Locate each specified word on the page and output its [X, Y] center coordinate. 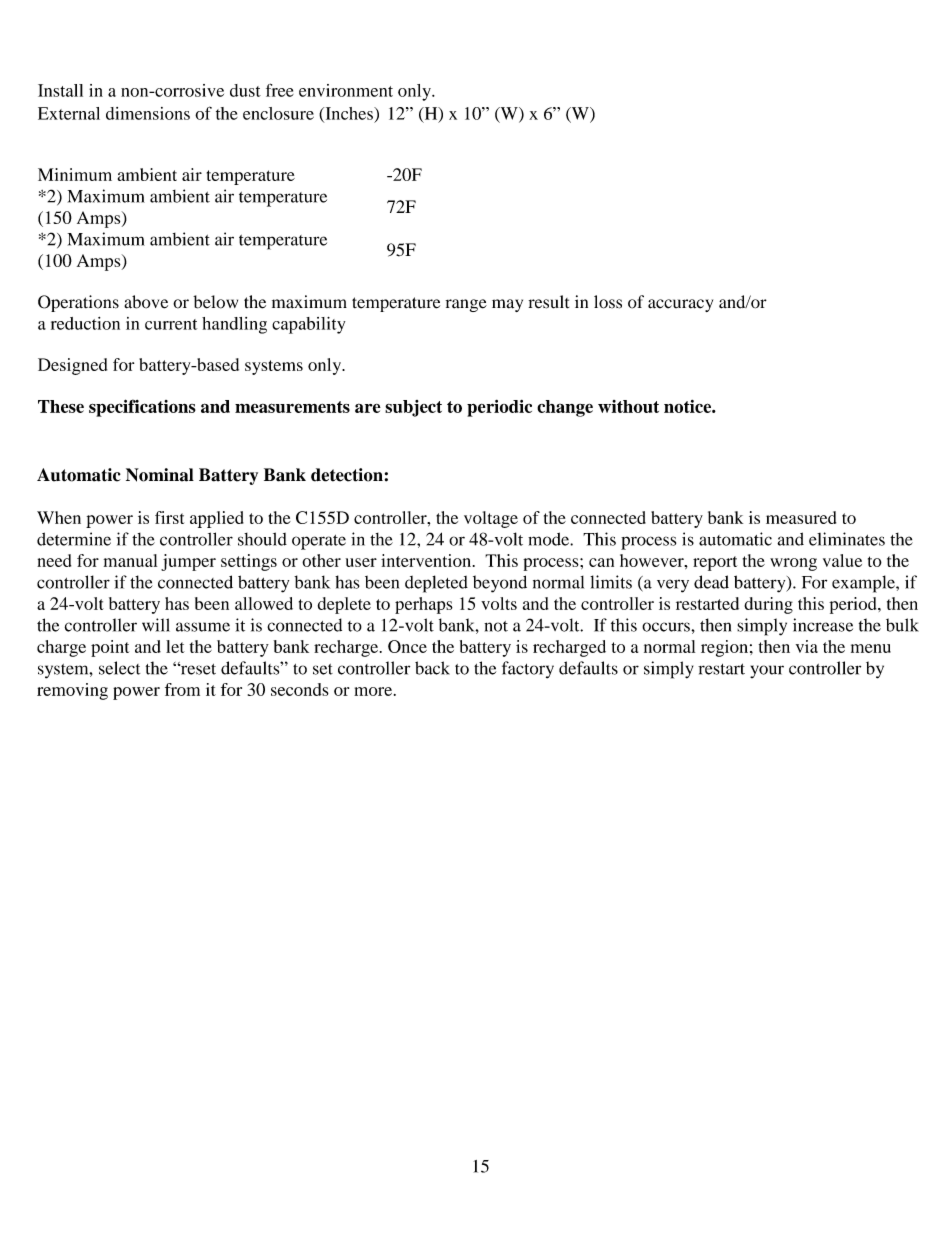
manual [130, 560]
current [171, 324]
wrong [793, 564]
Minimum [75, 174]
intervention [427, 560]
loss [608, 302]
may [507, 305]
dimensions [148, 113]
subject [413, 408]
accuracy [680, 305]
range [466, 305]
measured [801, 517]
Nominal [160, 475]
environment [346, 90]
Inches [349, 114]
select [119, 668]
